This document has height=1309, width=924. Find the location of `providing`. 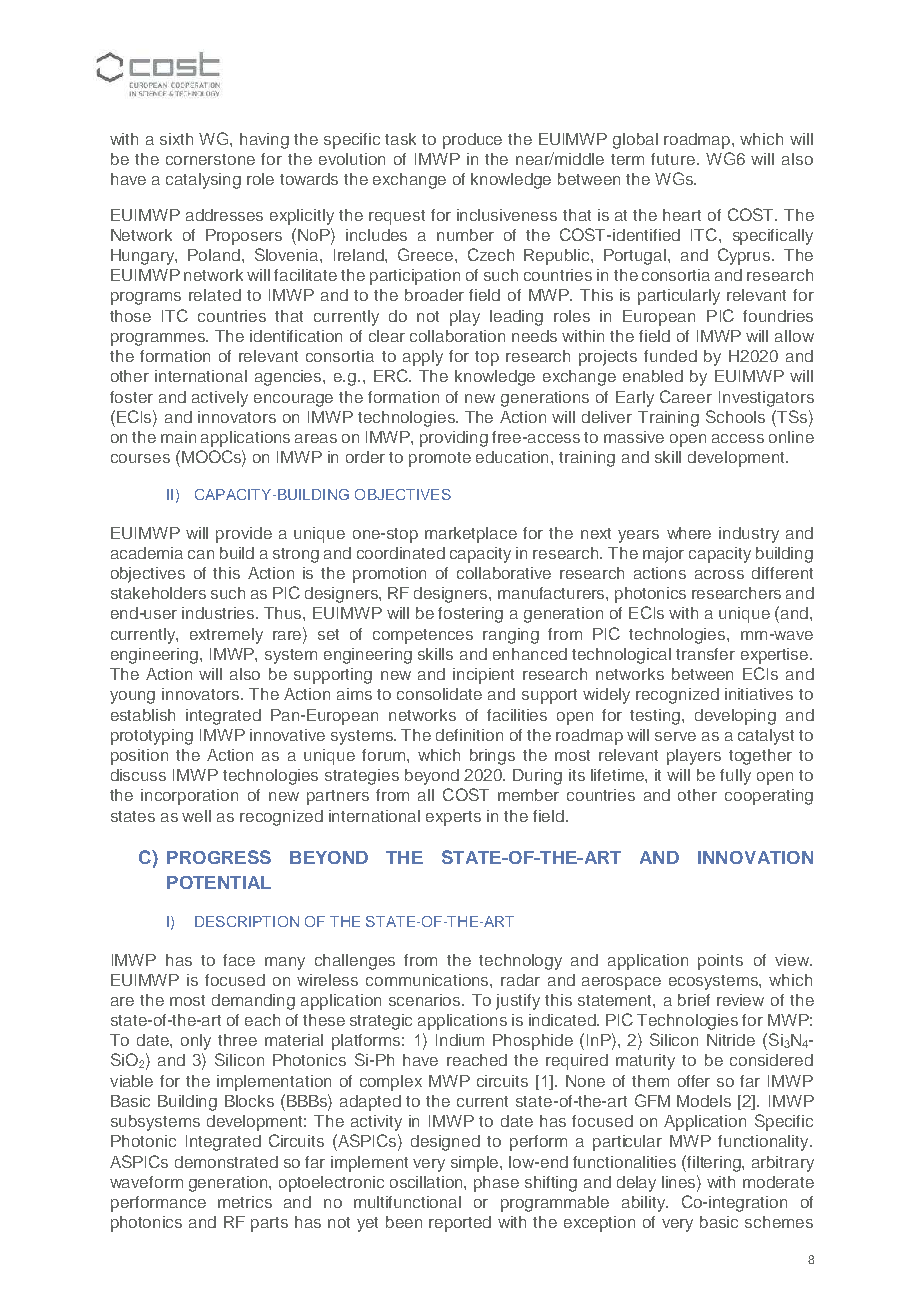

providing is located at coordinates (454, 439).
